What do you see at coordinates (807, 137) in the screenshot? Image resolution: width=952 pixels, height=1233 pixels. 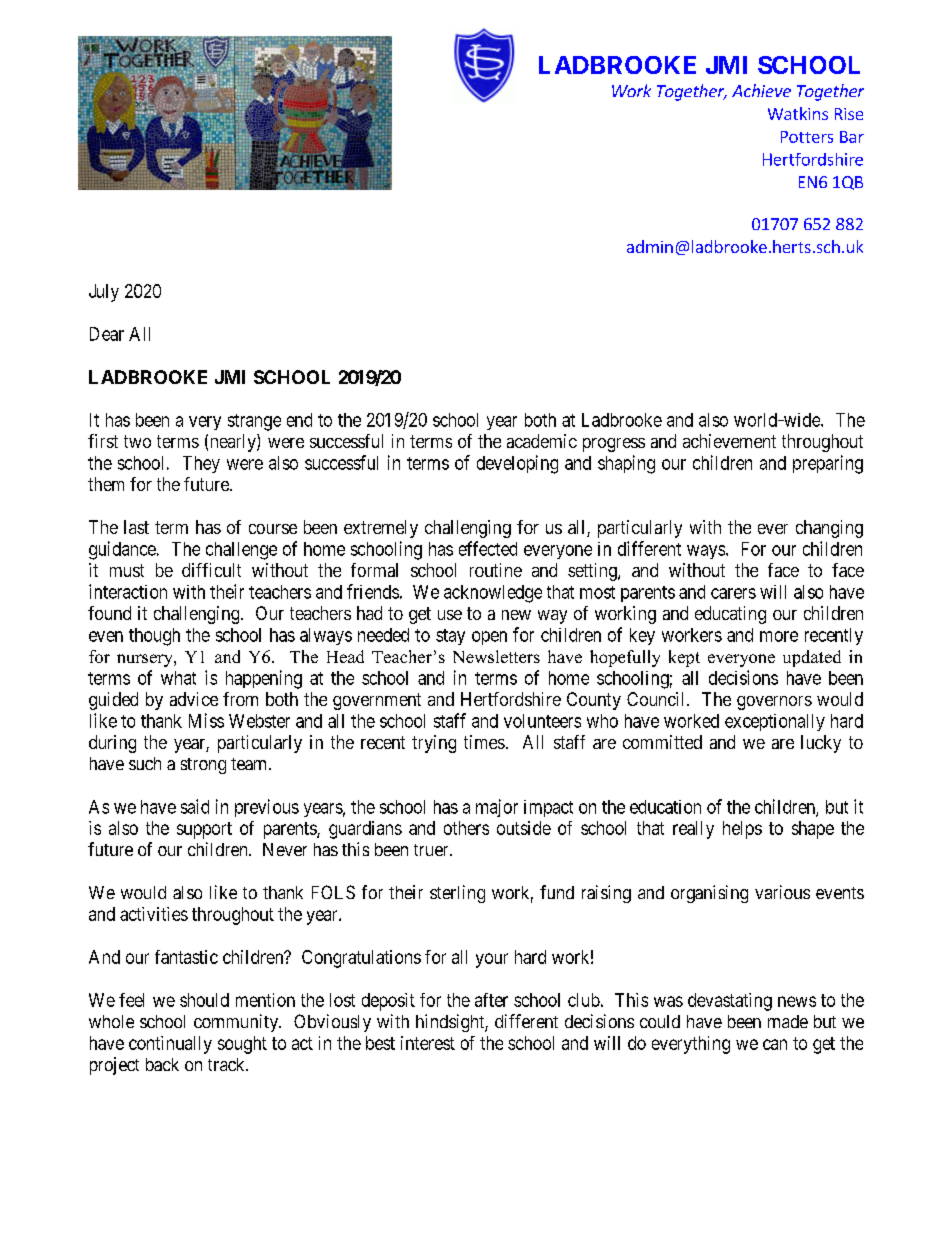 I see `Potters` at bounding box center [807, 137].
